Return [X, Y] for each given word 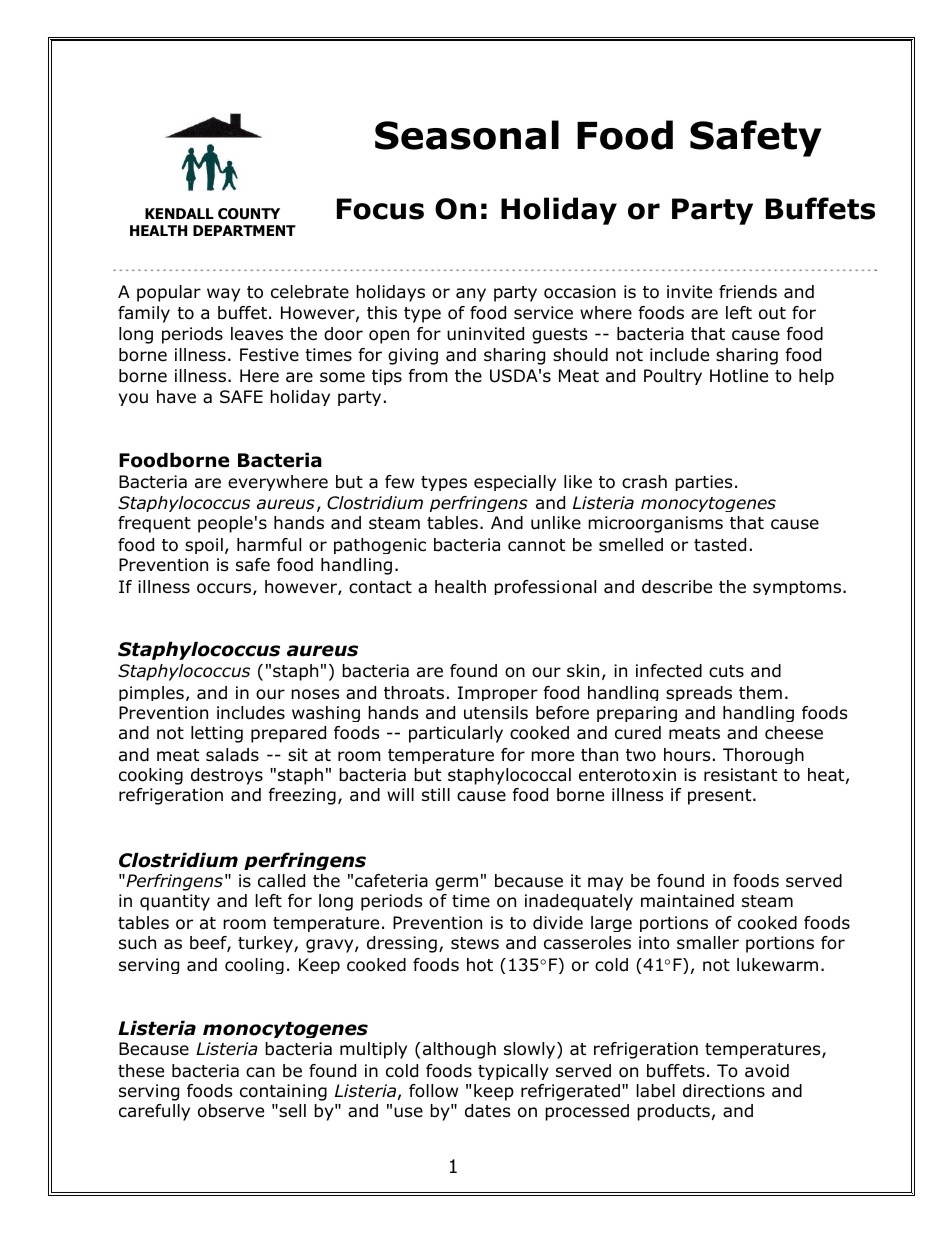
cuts [726, 671]
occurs [225, 589]
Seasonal [467, 135]
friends [748, 292]
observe [231, 1111]
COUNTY [249, 214]
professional [545, 587]
